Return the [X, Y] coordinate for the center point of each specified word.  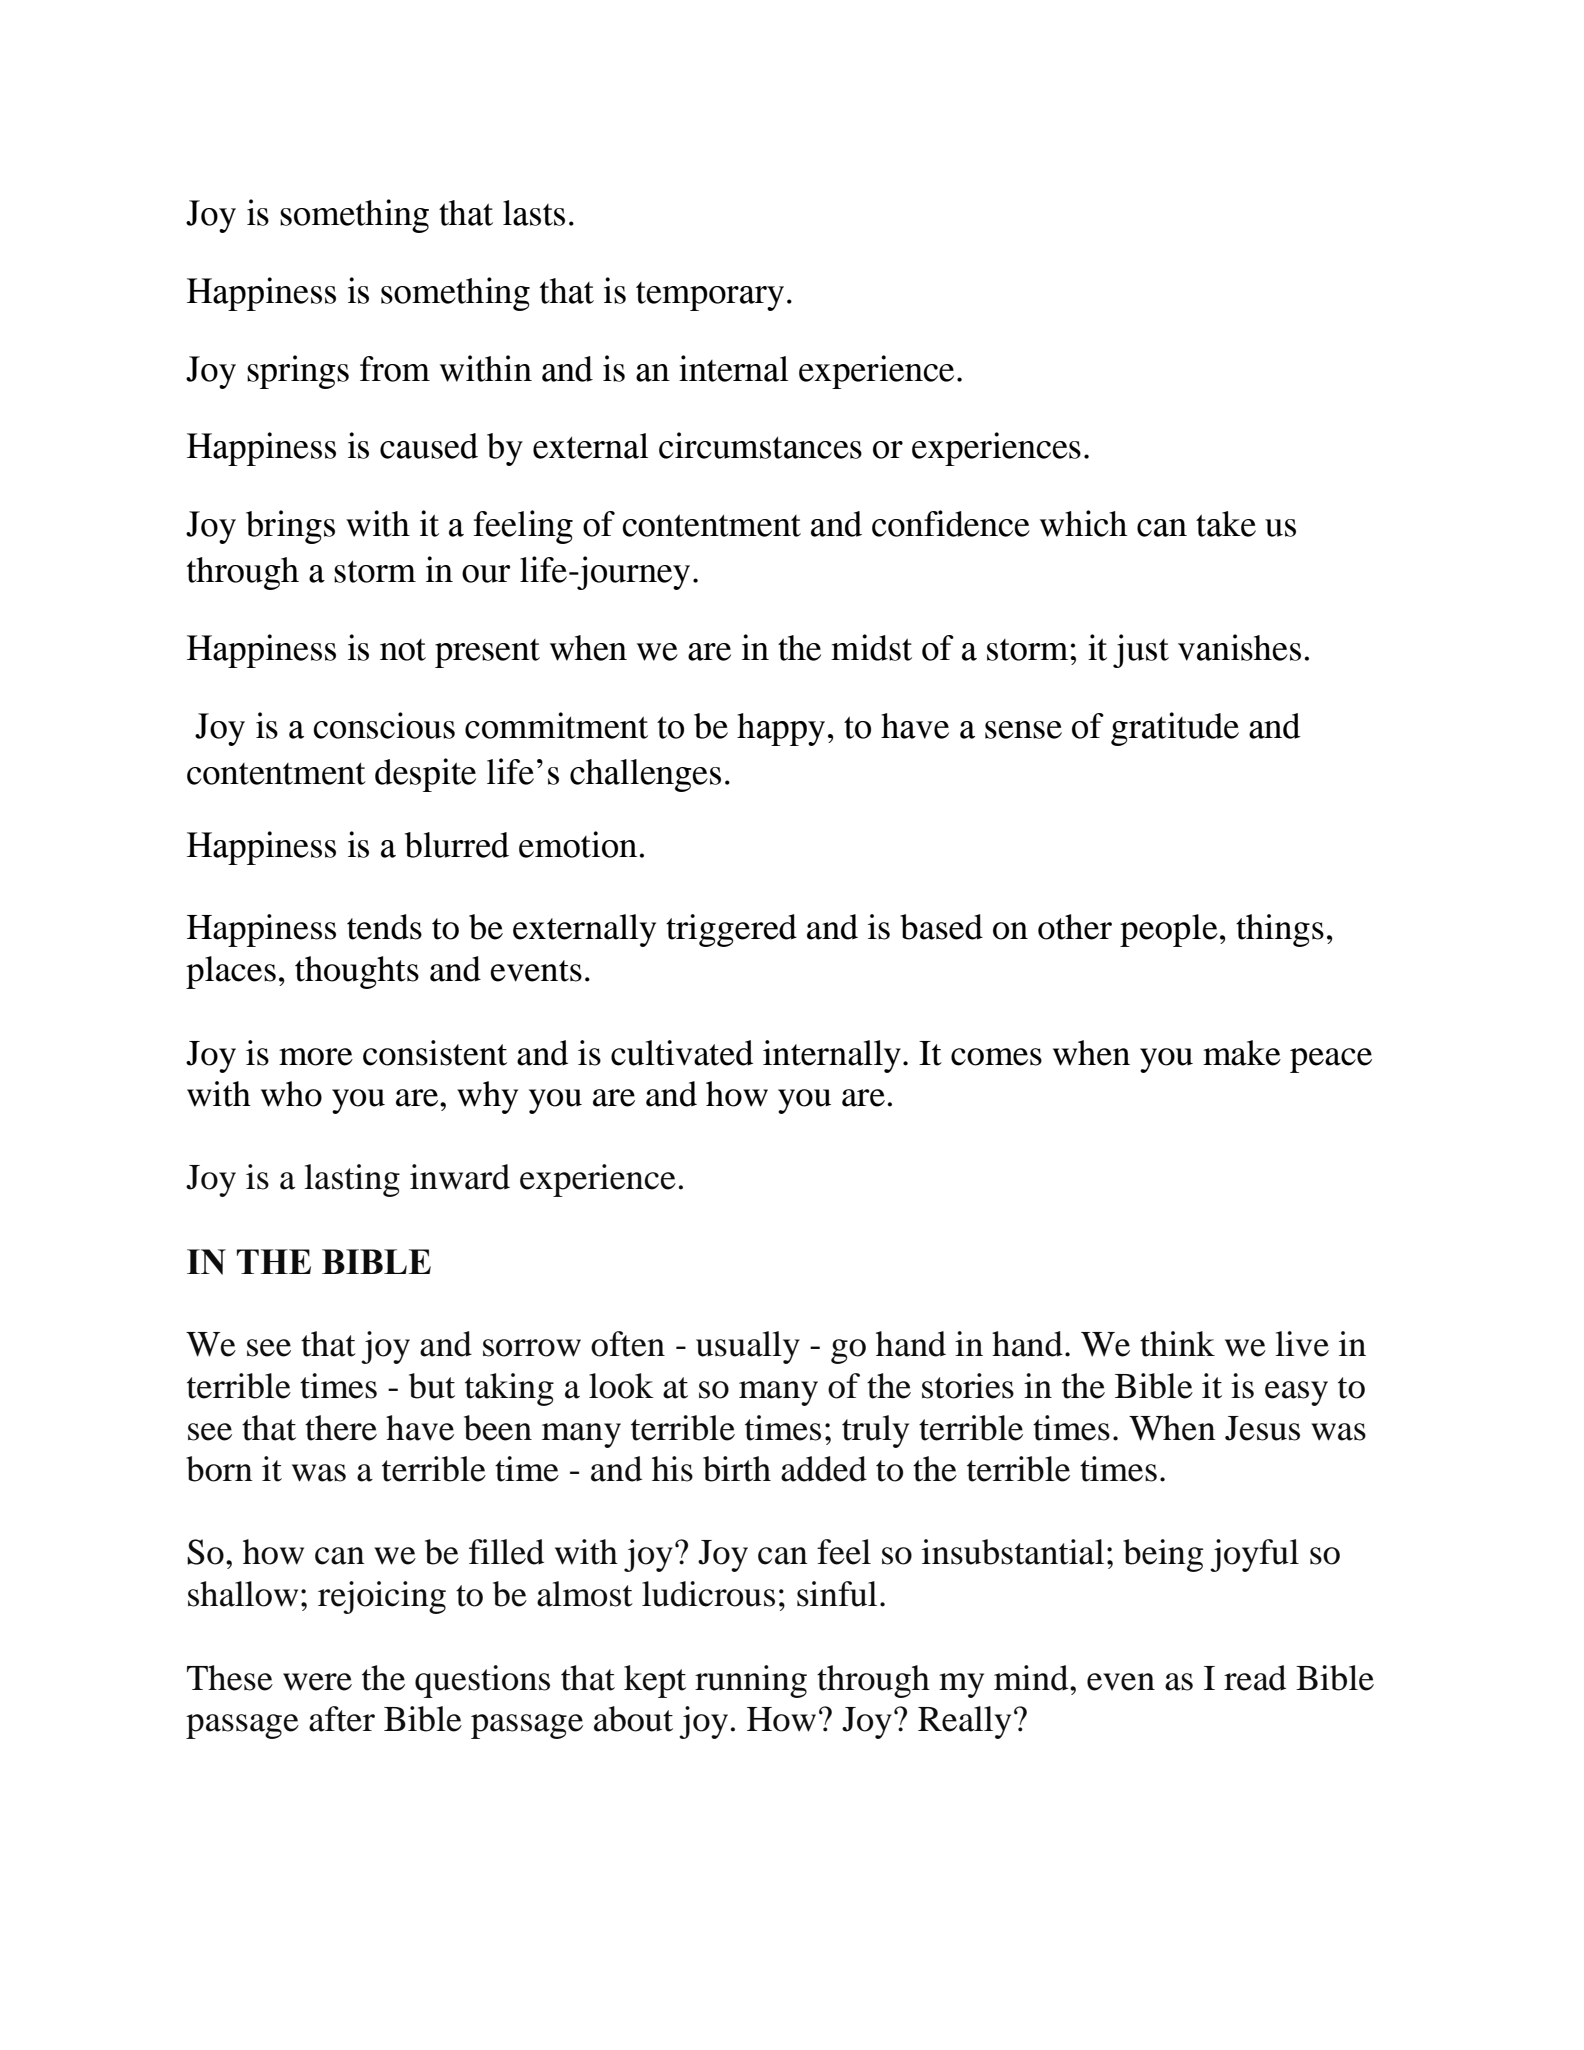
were [317, 1682]
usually [748, 1347]
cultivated [682, 1053]
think [1177, 1344]
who [291, 1094]
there [341, 1428]
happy [781, 729]
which [1084, 523]
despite [425, 775]
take [1226, 524]
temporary [710, 296]
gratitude [1175, 729]
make [1242, 1053]
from [395, 369]
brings [290, 527]
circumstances [760, 445]
